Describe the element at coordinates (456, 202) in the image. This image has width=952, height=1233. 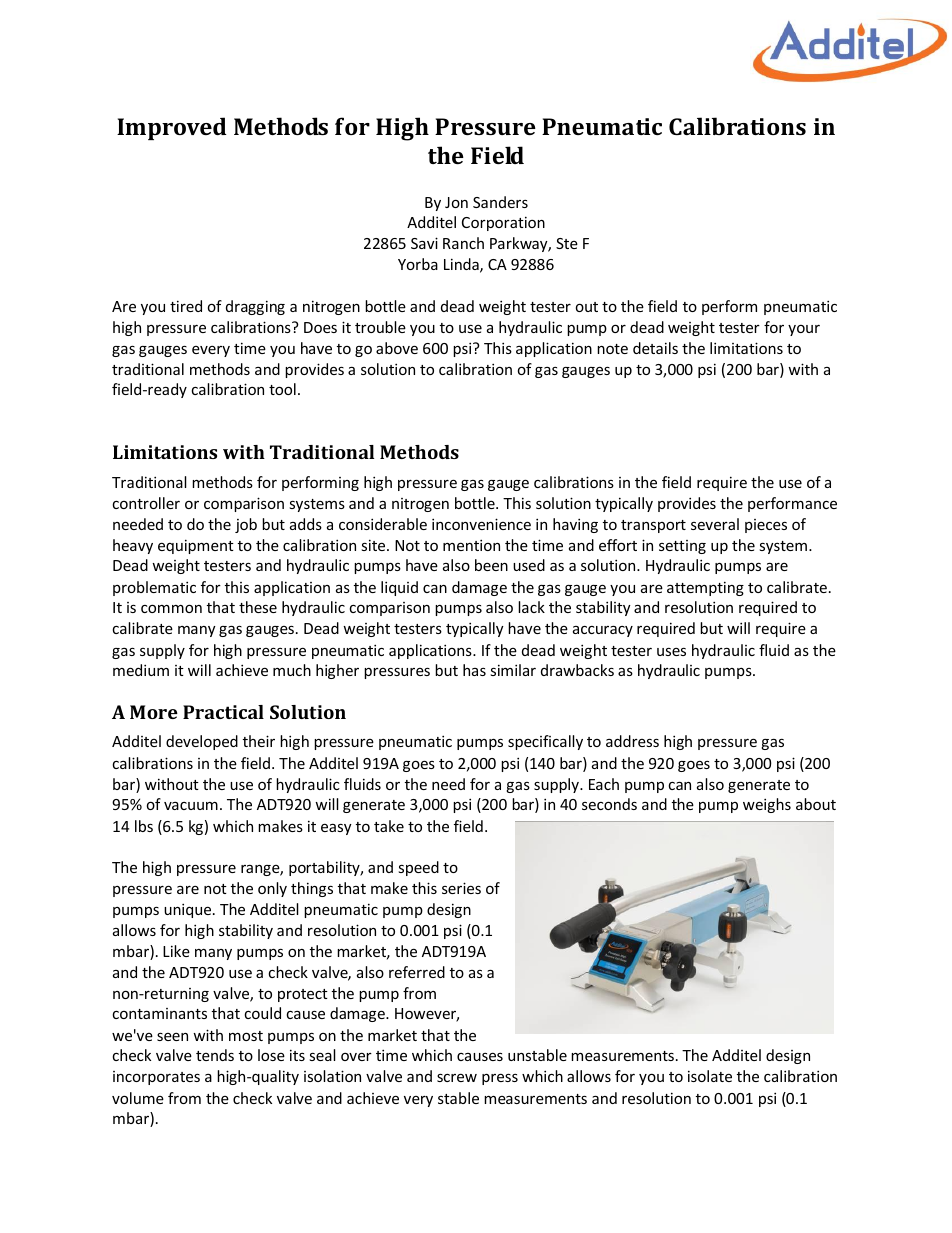
I see `Jon` at that location.
